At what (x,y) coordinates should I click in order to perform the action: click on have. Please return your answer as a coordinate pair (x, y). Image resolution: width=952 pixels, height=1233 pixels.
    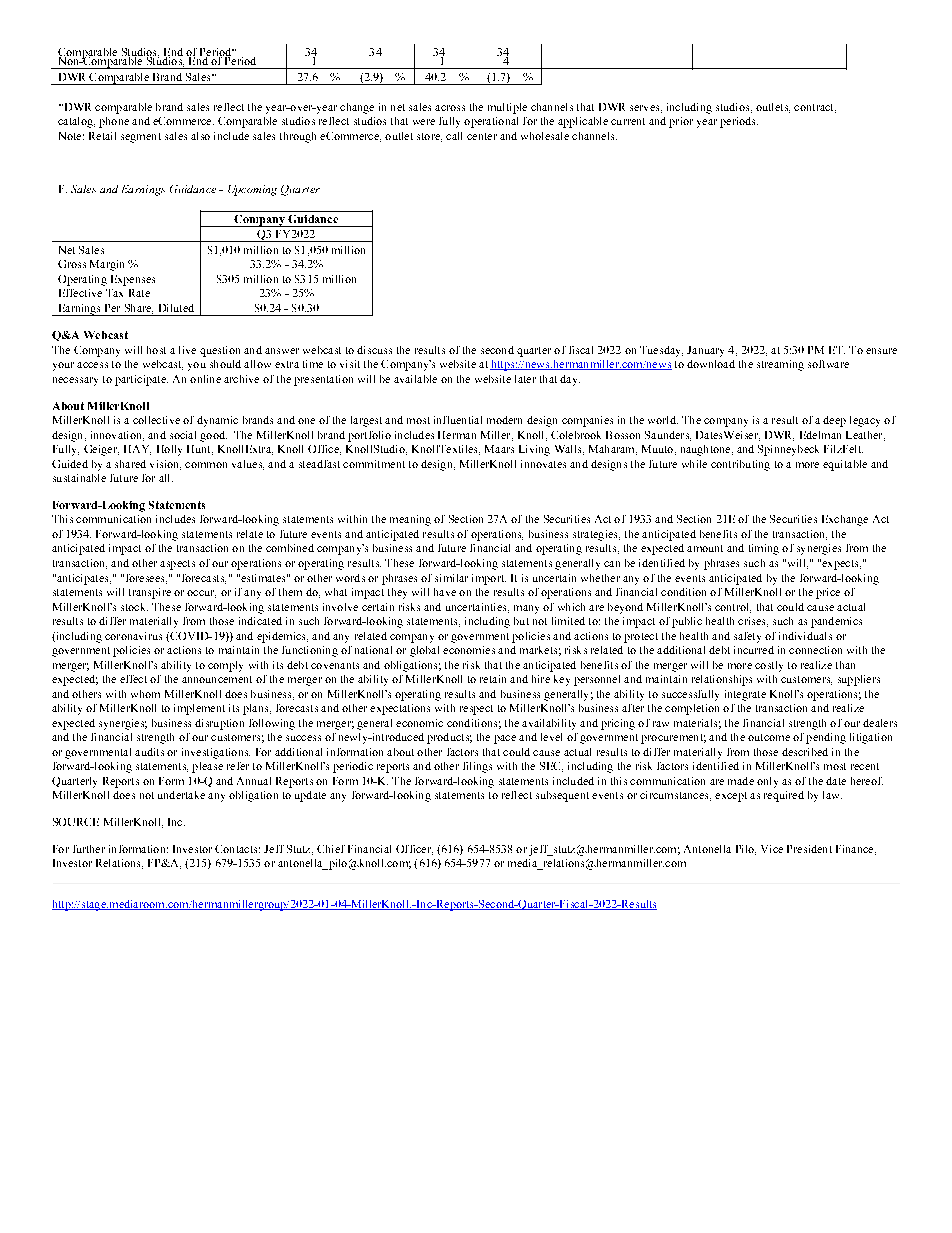
    Looking at the image, I should click on (445, 592).
